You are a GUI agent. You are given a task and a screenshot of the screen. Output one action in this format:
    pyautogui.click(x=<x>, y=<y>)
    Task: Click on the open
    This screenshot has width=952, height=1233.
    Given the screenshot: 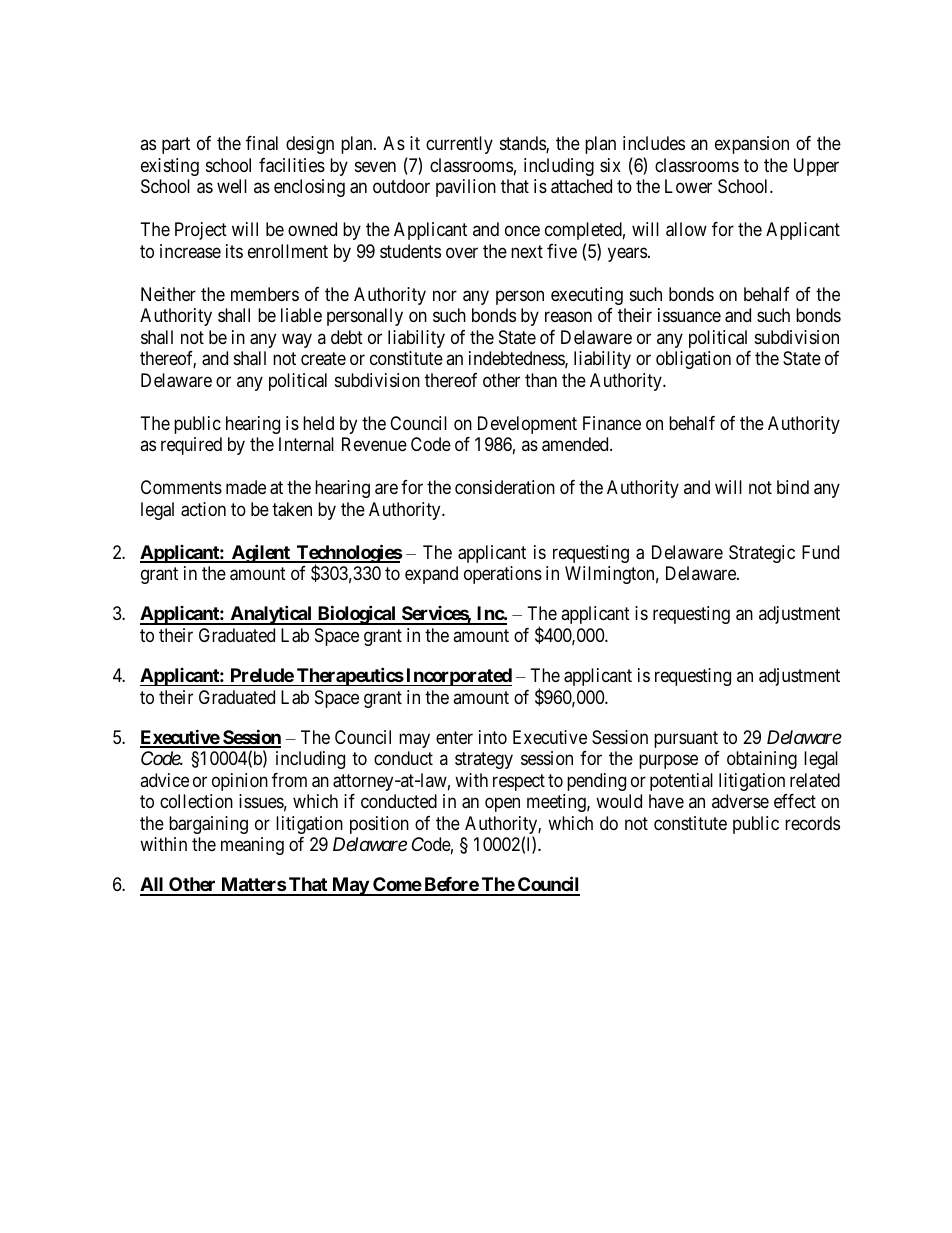 What is the action you would take?
    pyautogui.click(x=502, y=805)
